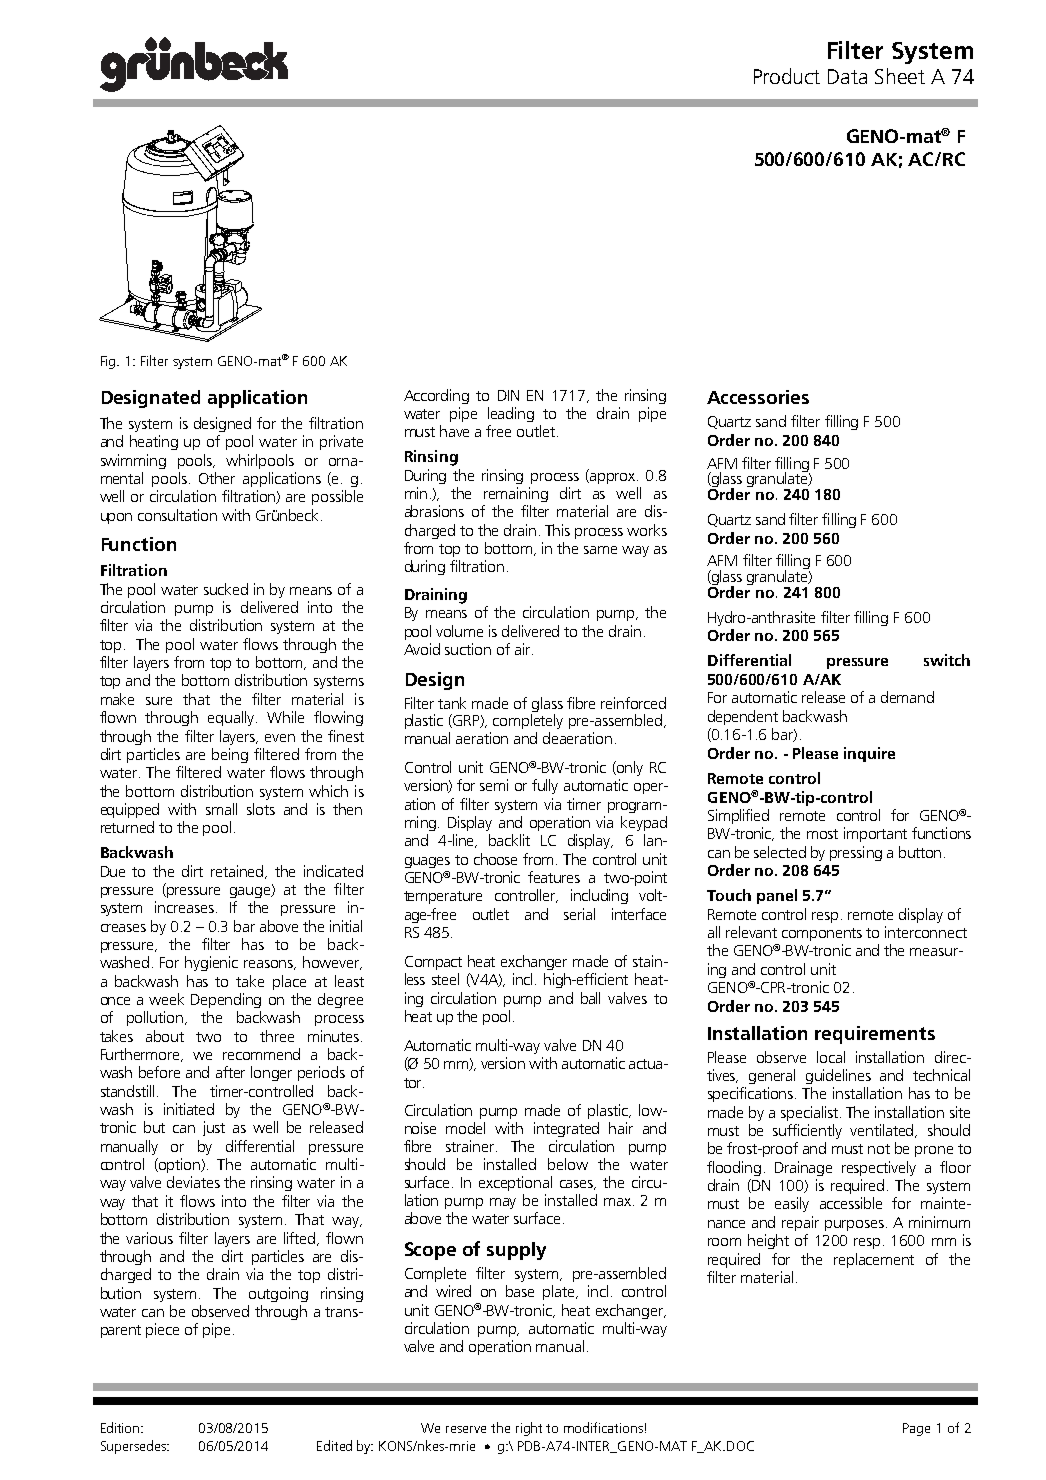  Describe the element at coordinates (214, 1128) in the page. I see `just` at that location.
